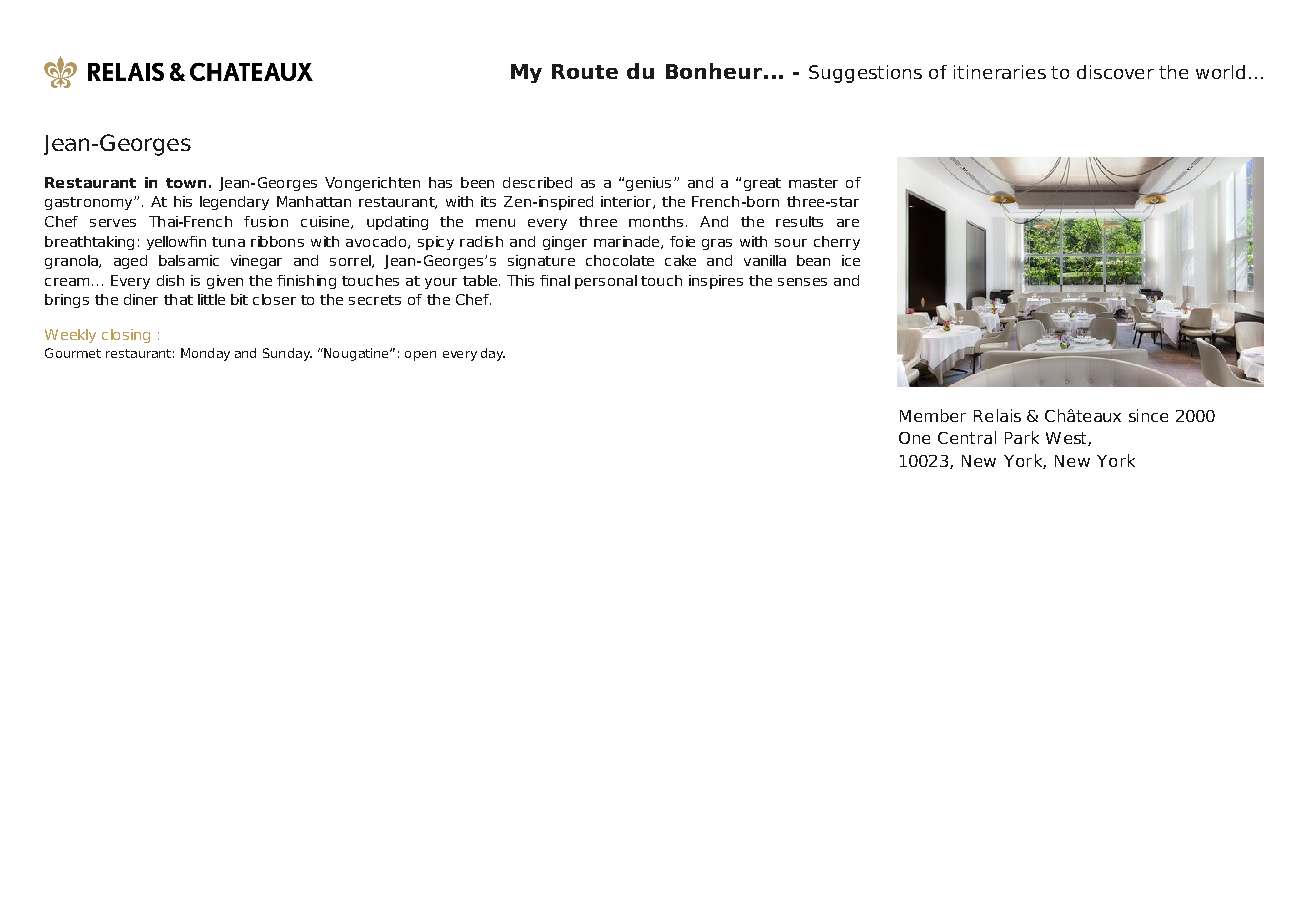 This page has height=924, width=1308. What do you see at coordinates (914, 438) in the page?
I see `One` at bounding box center [914, 438].
